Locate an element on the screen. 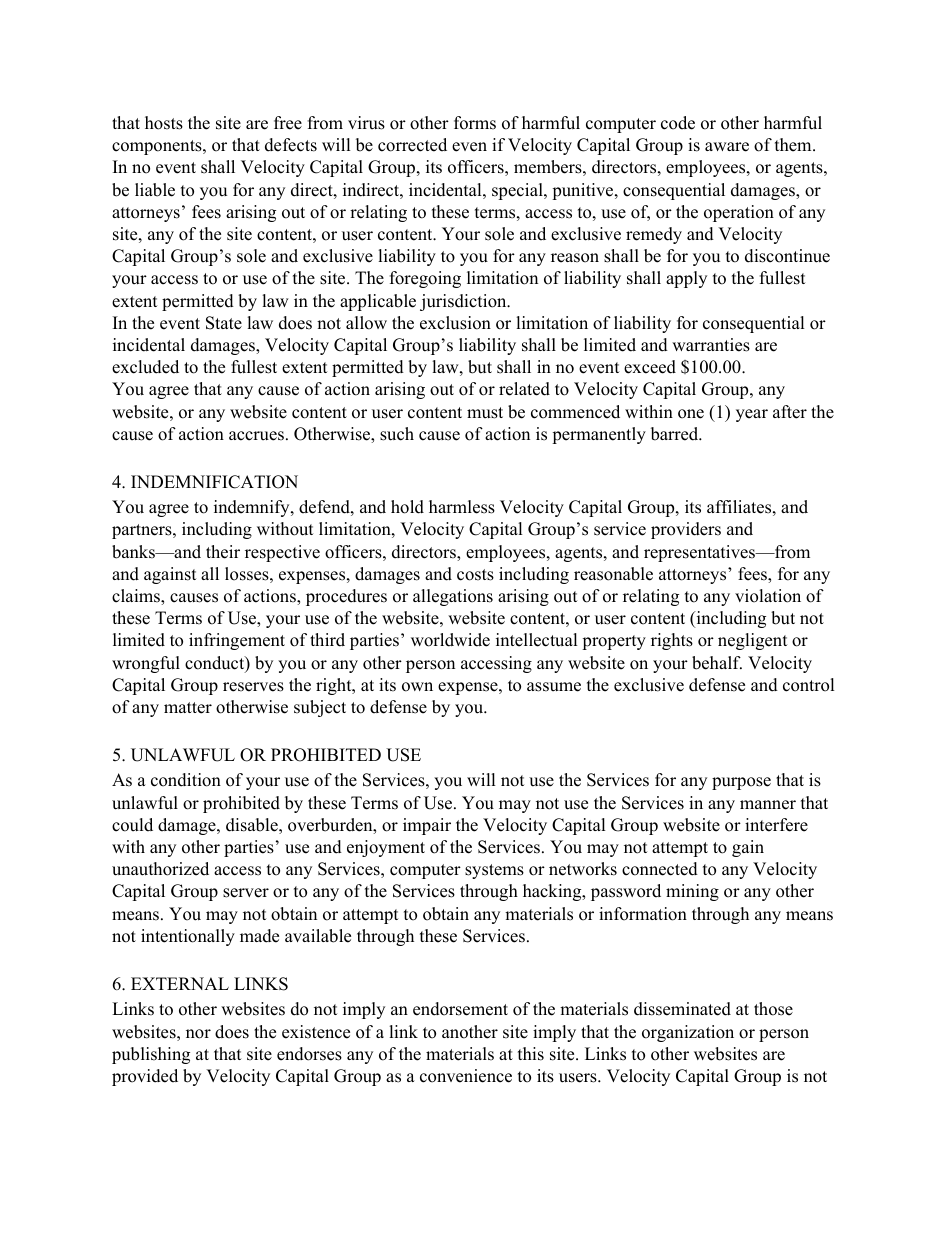 The image size is (952, 1233). forms is located at coordinates (475, 123).
